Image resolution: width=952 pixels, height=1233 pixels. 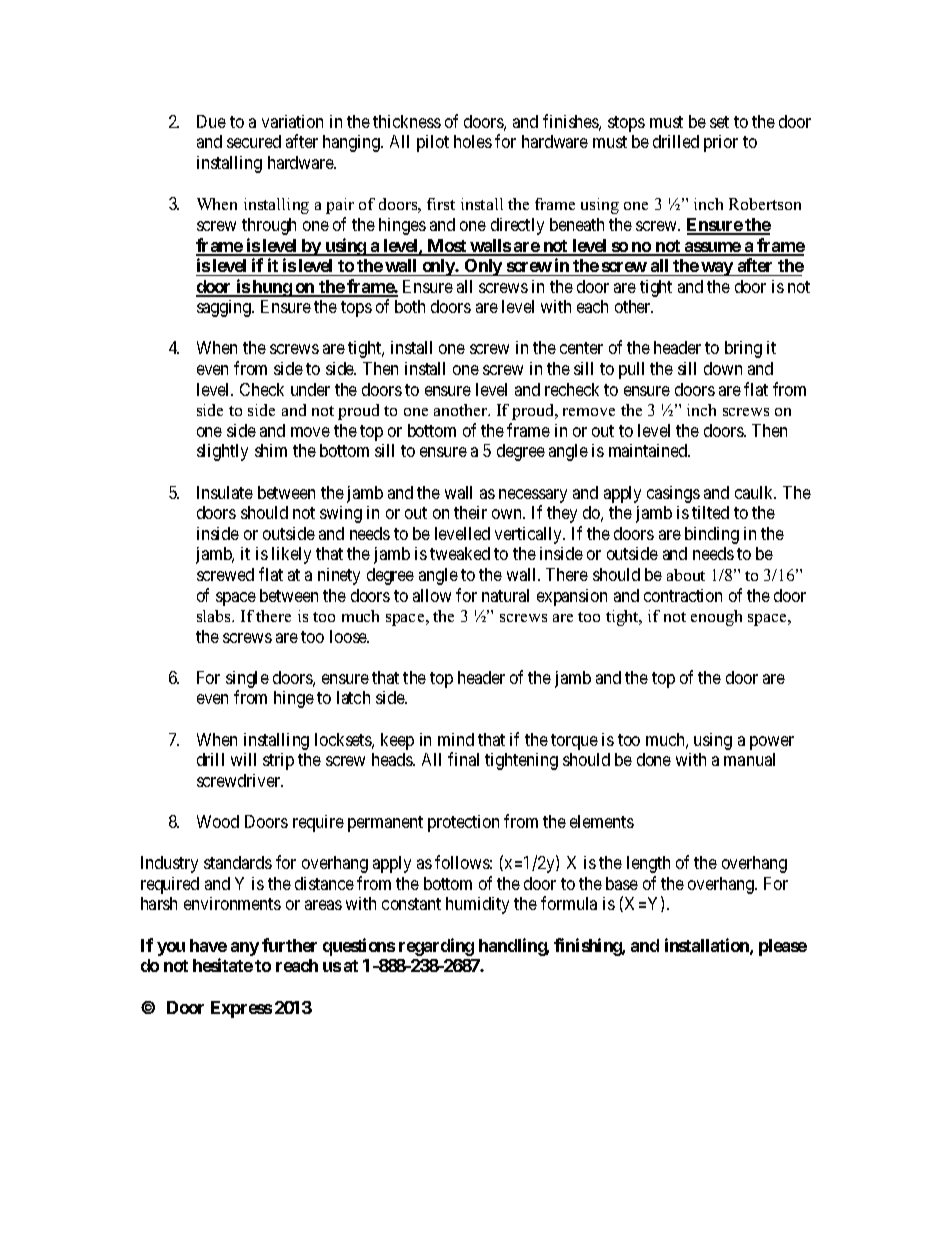 I want to click on bring, so click(x=743, y=349).
